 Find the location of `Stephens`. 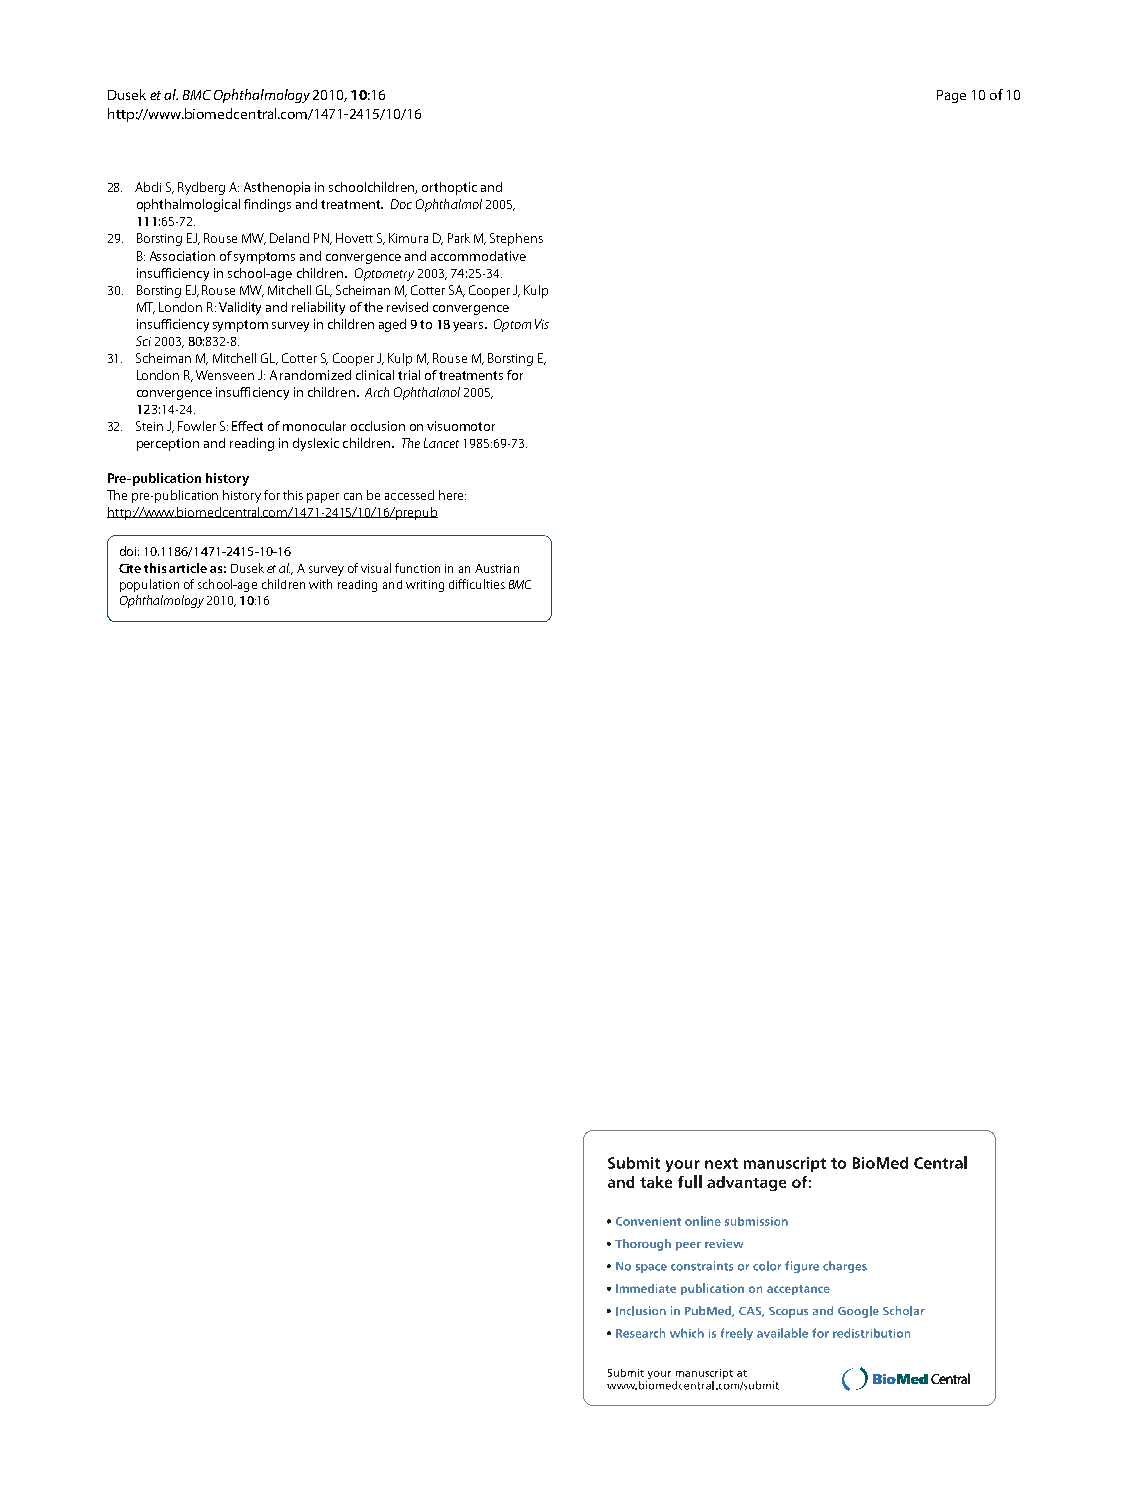

Stephens is located at coordinates (516, 239).
